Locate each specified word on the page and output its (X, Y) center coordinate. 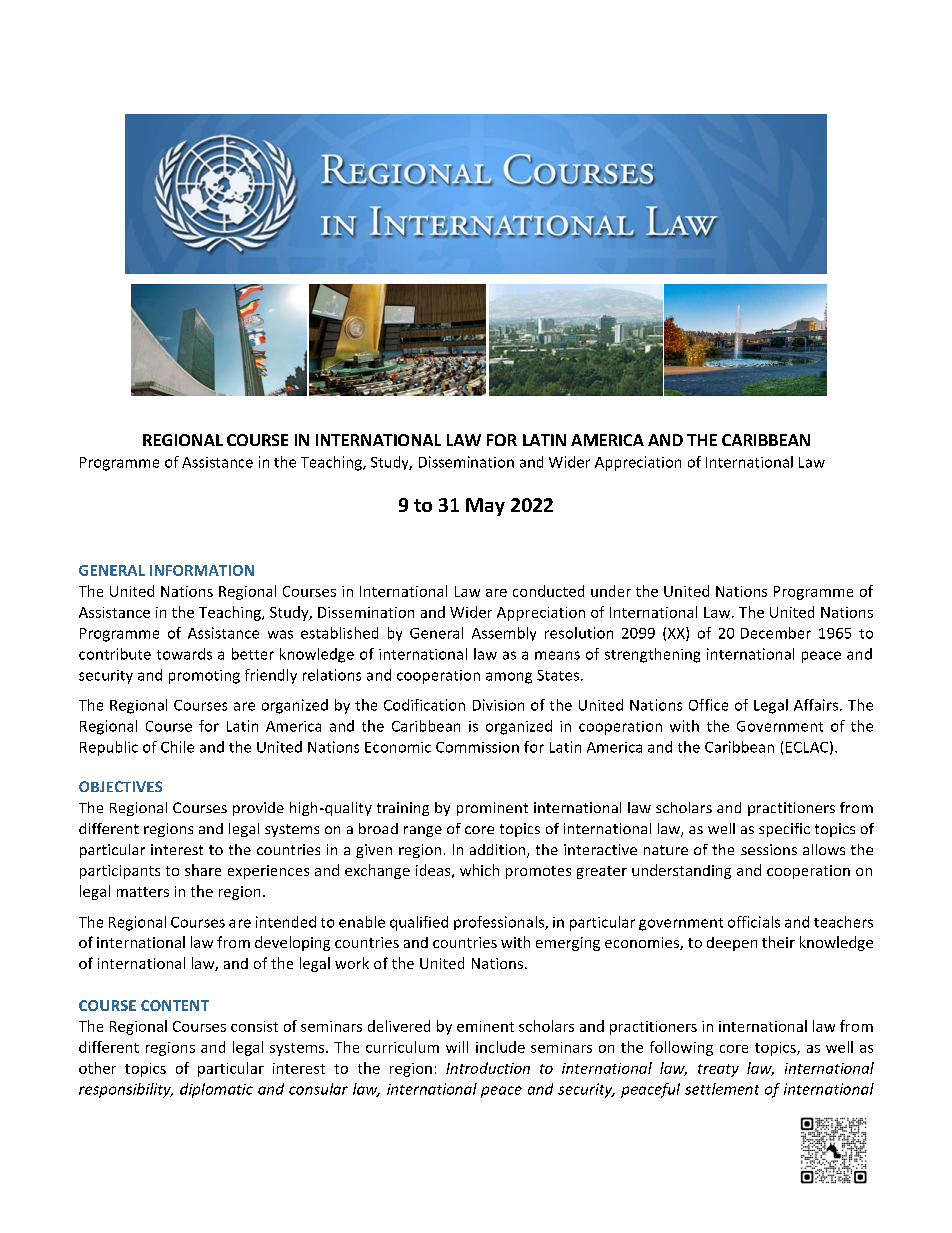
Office (708, 705)
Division (498, 705)
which (479, 870)
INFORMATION (202, 570)
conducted (548, 591)
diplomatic (216, 1090)
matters (143, 892)
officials (754, 922)
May (485, 507)
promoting (204, 677)
